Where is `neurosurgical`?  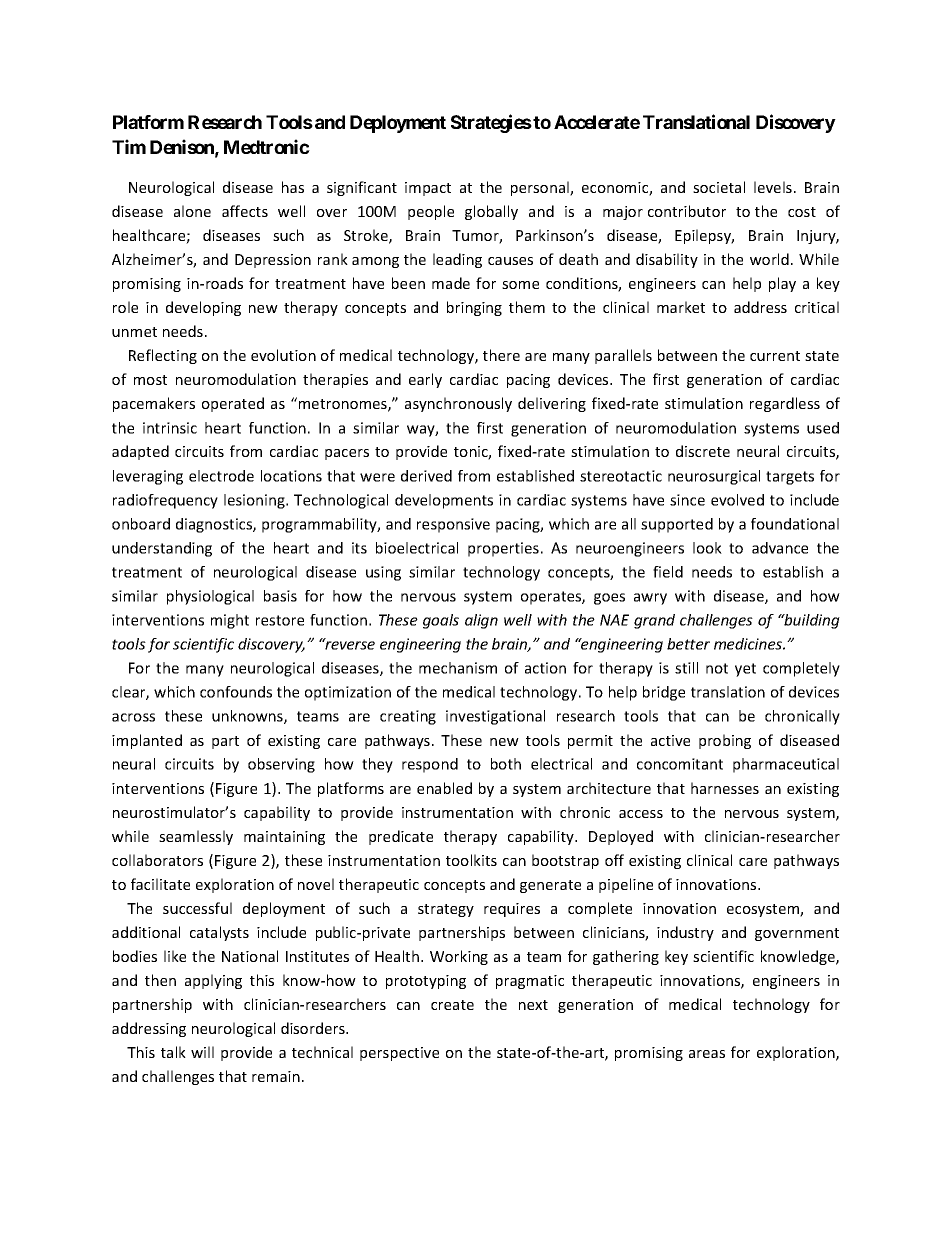
neurosurgical is located at coordinates (714, 477).
